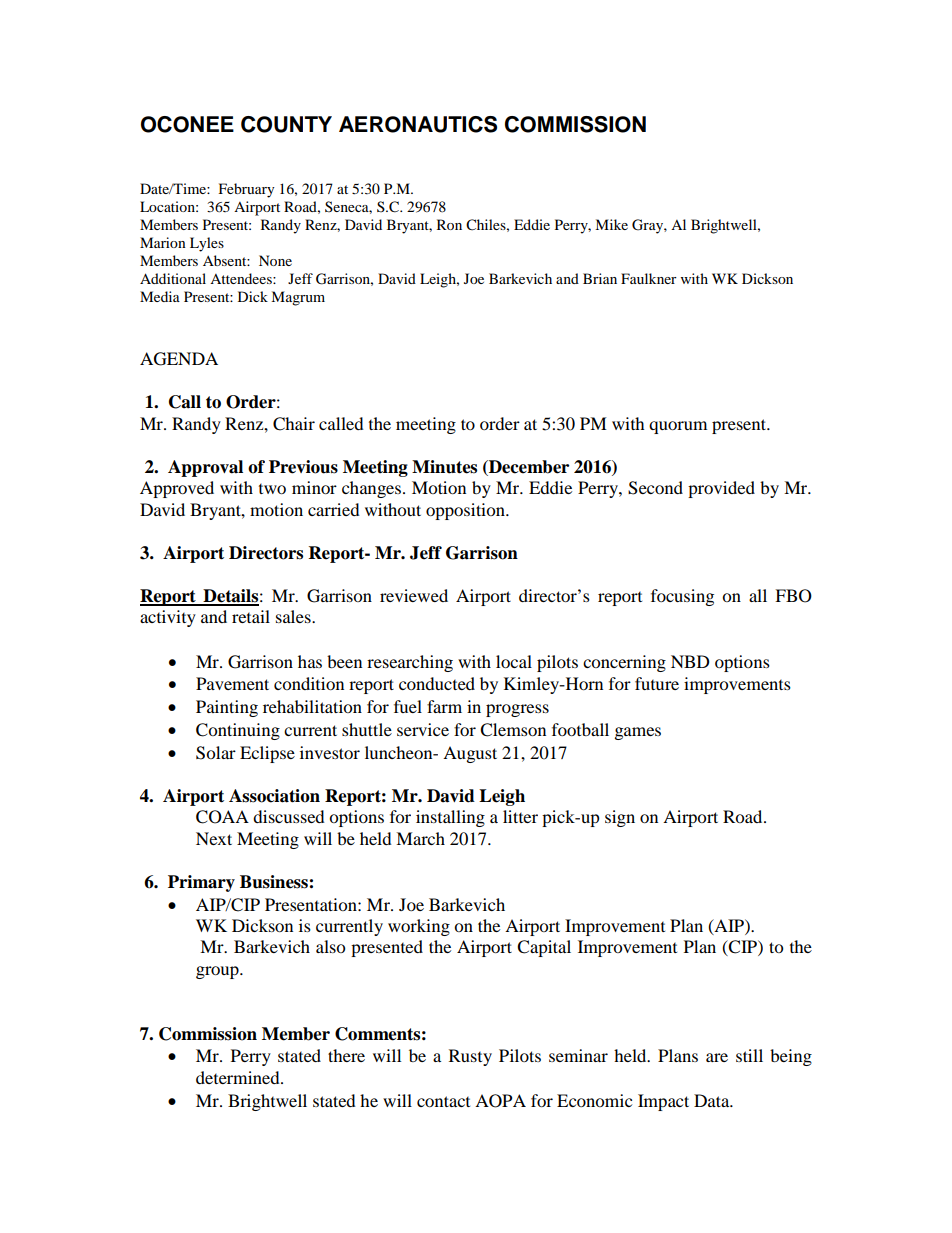 Image resolution: width=952 pixels, height=1233 pixels. I want to click on reviewed, so click(414, 595).
